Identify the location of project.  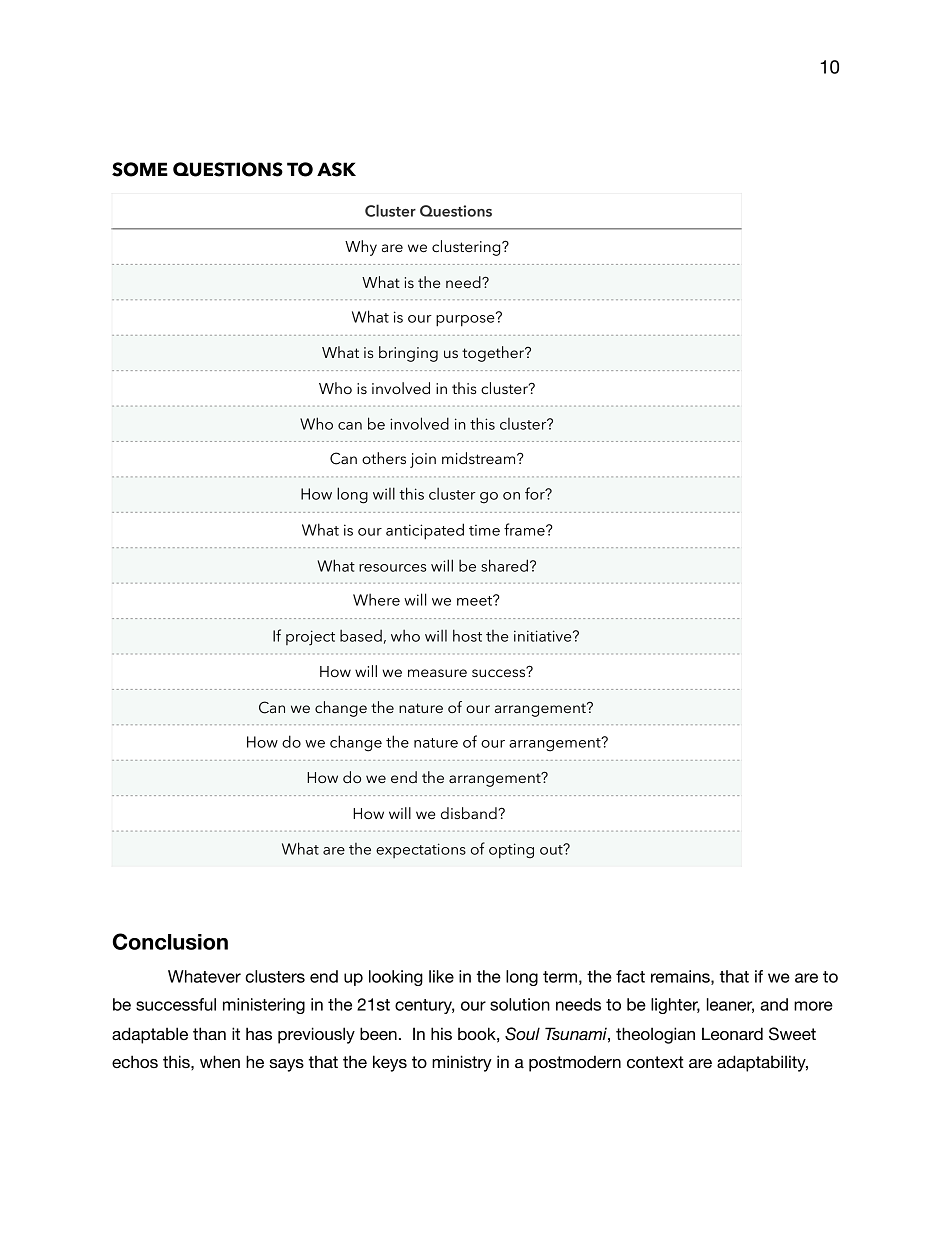
(310, 638).
